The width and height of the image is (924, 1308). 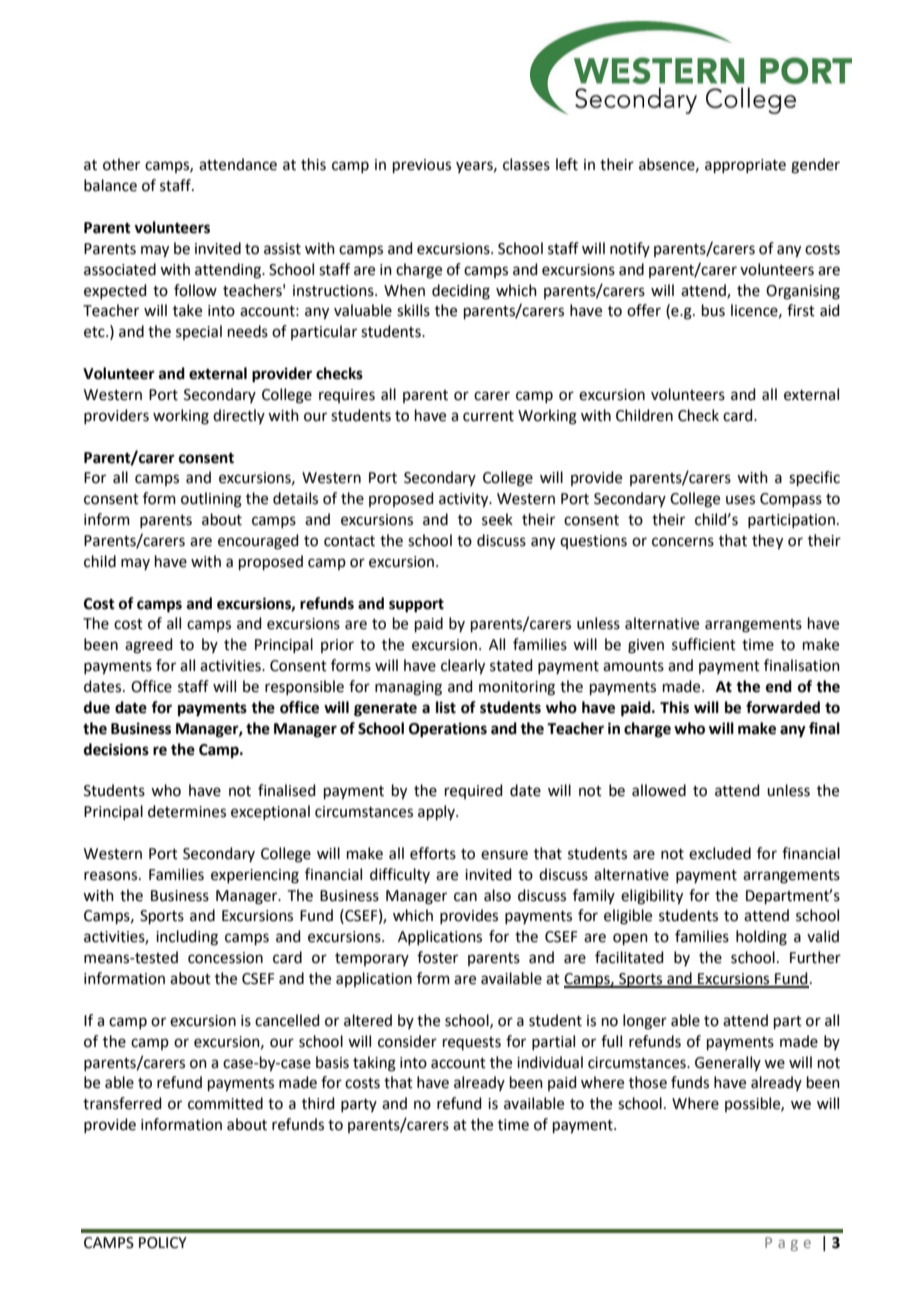 What do you see at coordinates (110, 185) in the image?
I see `balance` at bounding box center [110, 185].
